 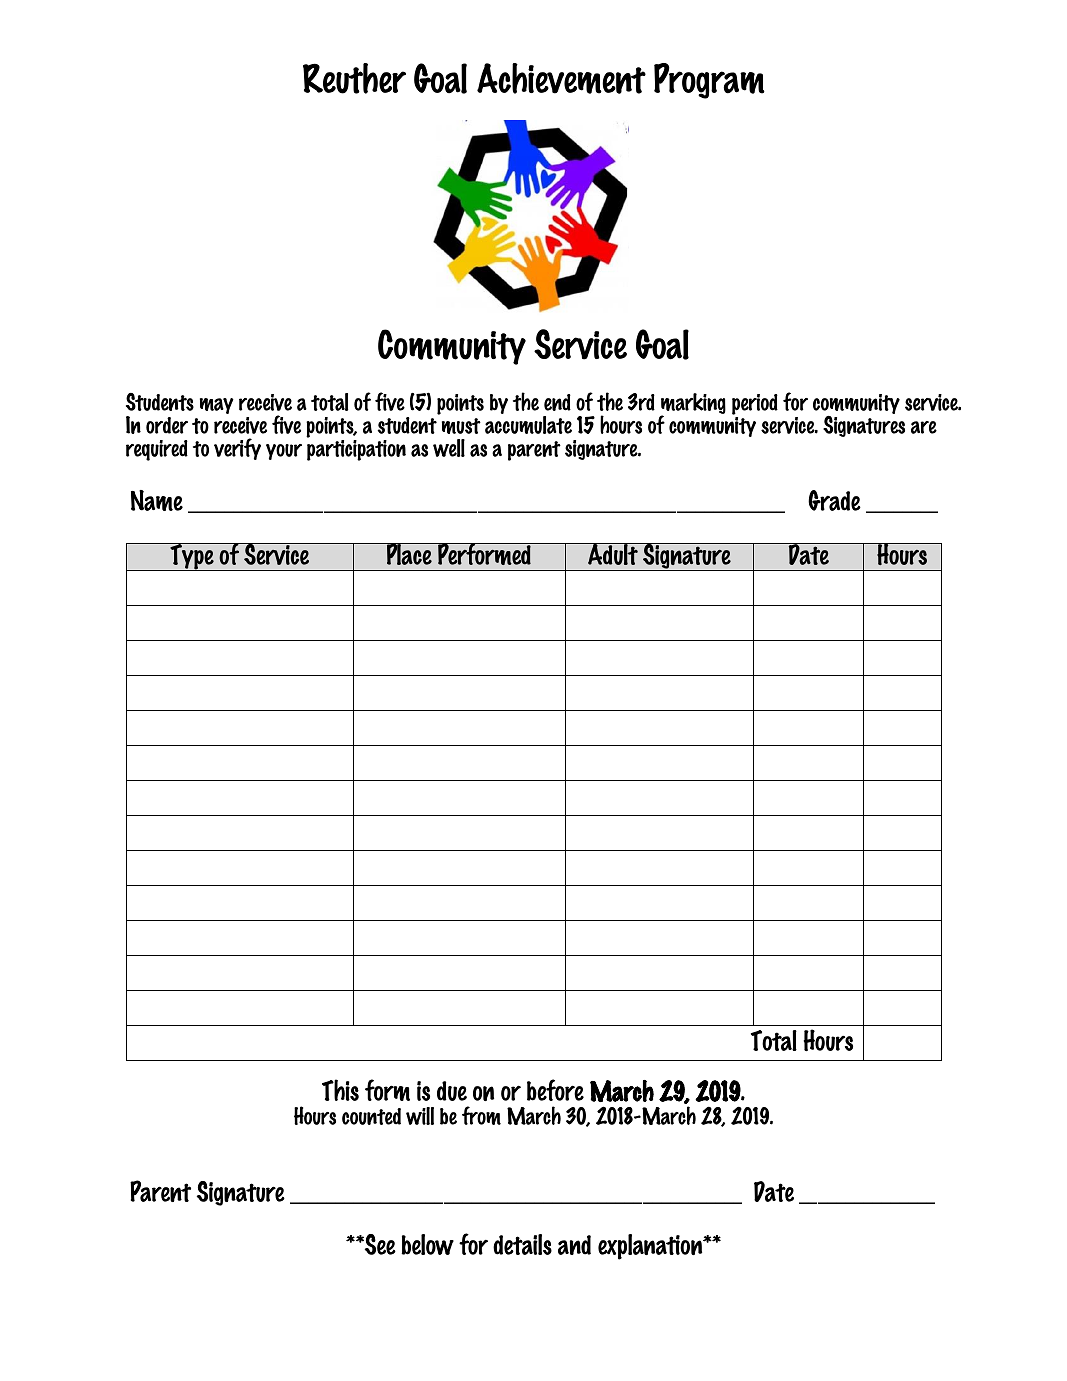 What do you see at coordinates (409, 554) in the screenshot?
I see `Place` at bounding box center [409, 554].
